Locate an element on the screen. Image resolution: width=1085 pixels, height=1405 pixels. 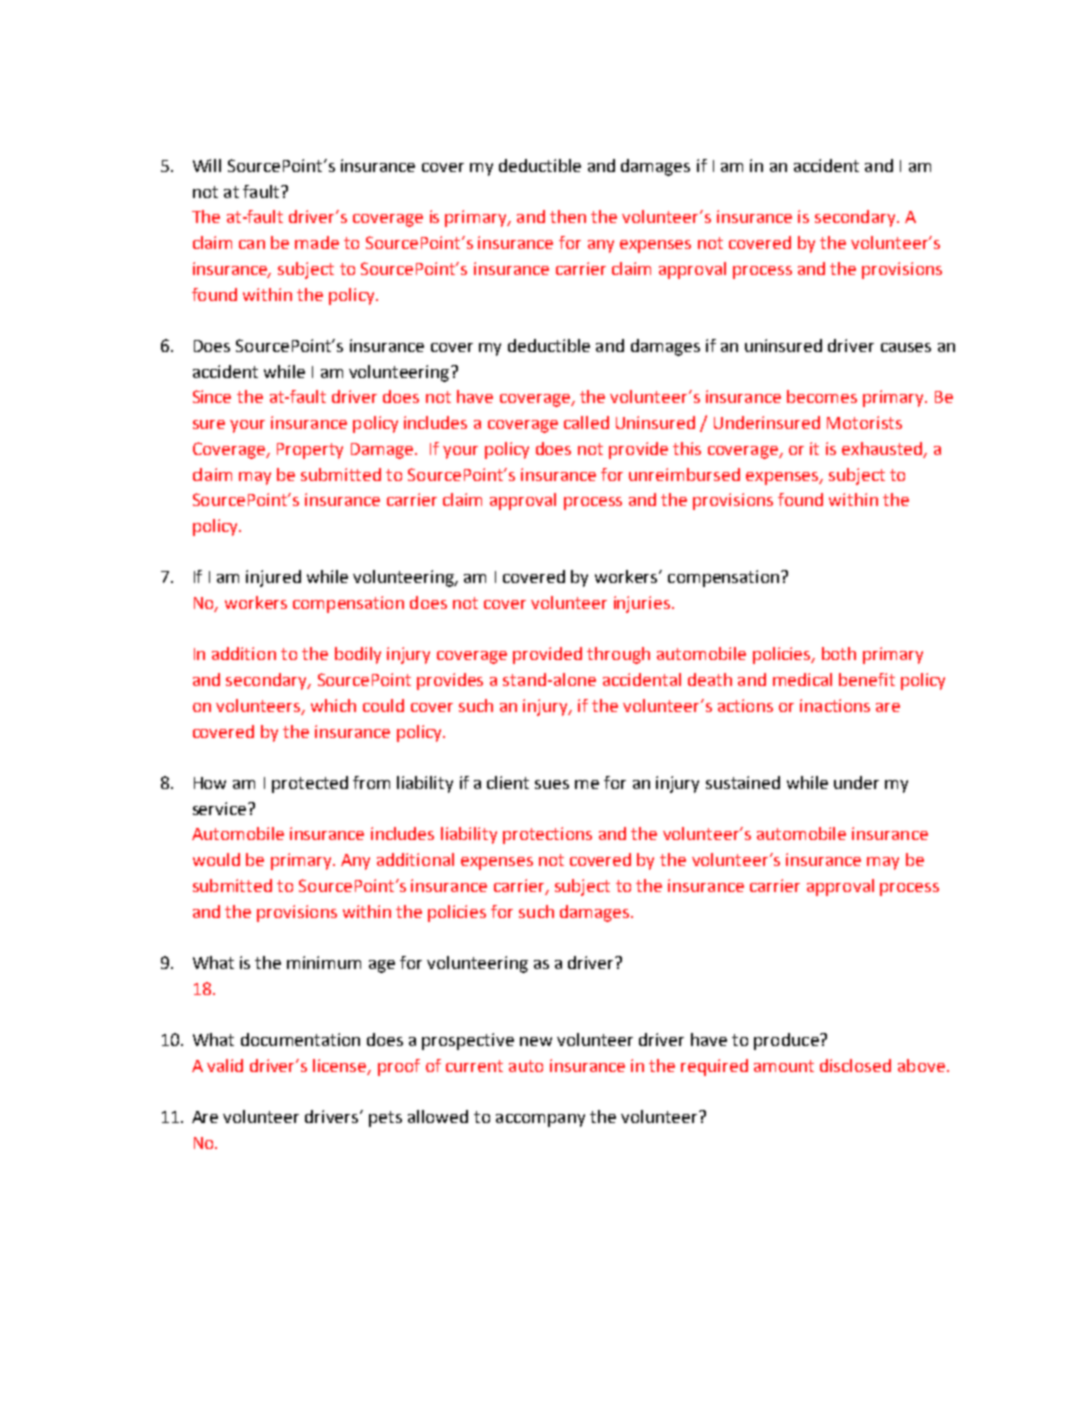
produce is located at coordinates (787, 1041).
